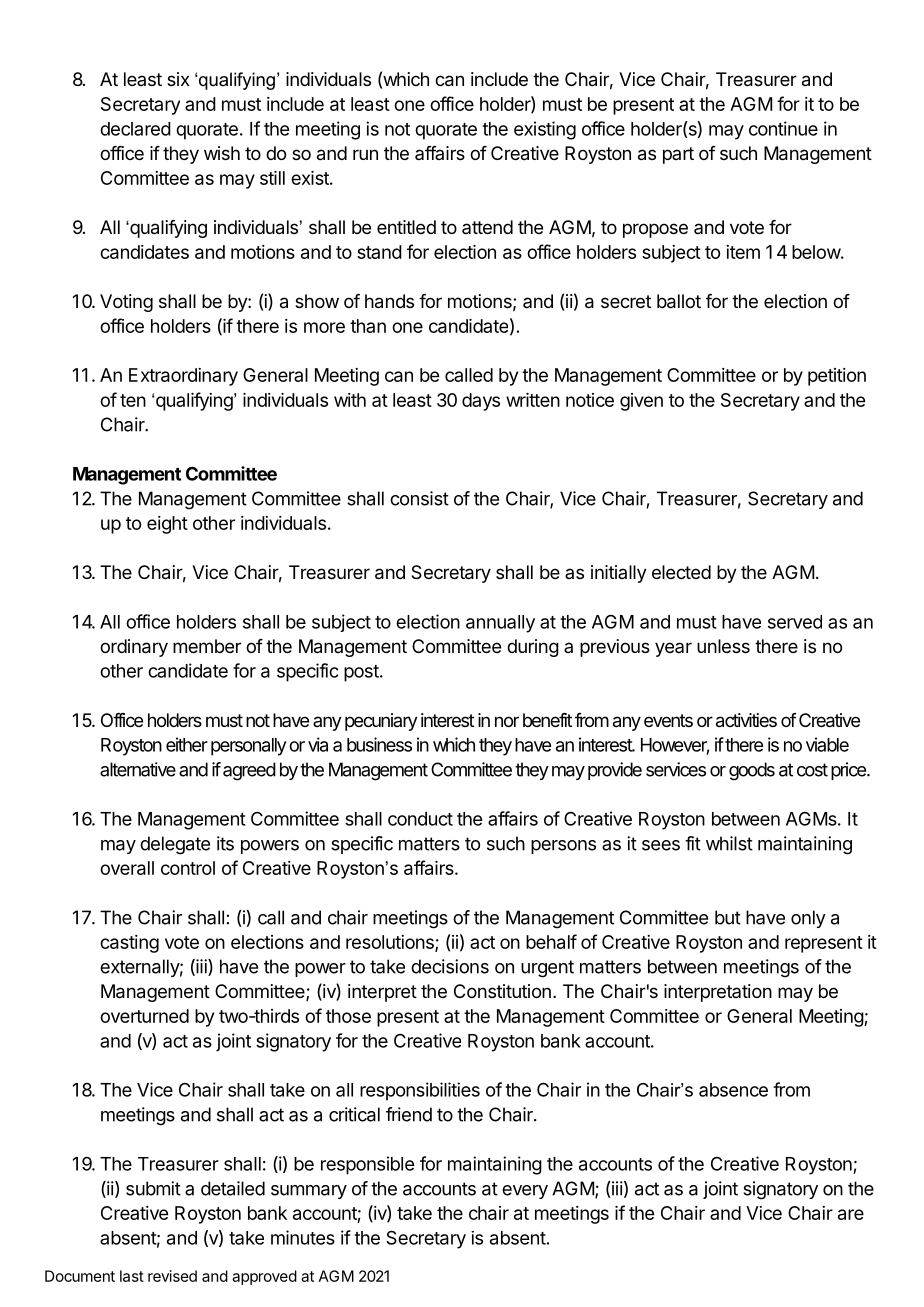 Image resolution: width=924 pixels, height=1307 pixels. I want to click on run, so click(365, 154).
